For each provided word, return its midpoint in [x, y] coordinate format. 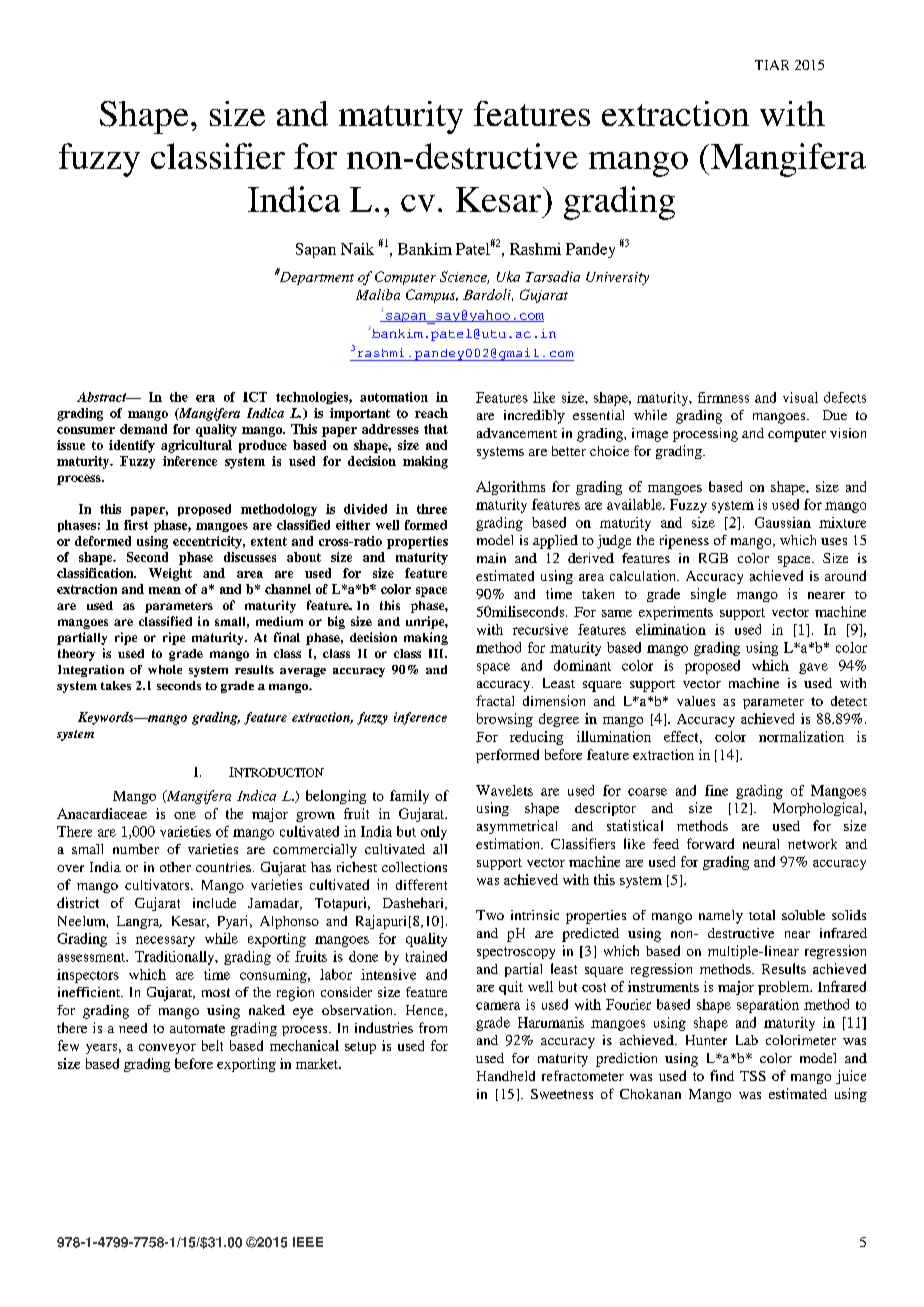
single [708, 595]
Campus [432, 296]
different [421, 884]
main [491, 558]
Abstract [103, 397]
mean [165, 590]
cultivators [158, 884]
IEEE [308, 1242]
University [617, 278]
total [762, 915]
